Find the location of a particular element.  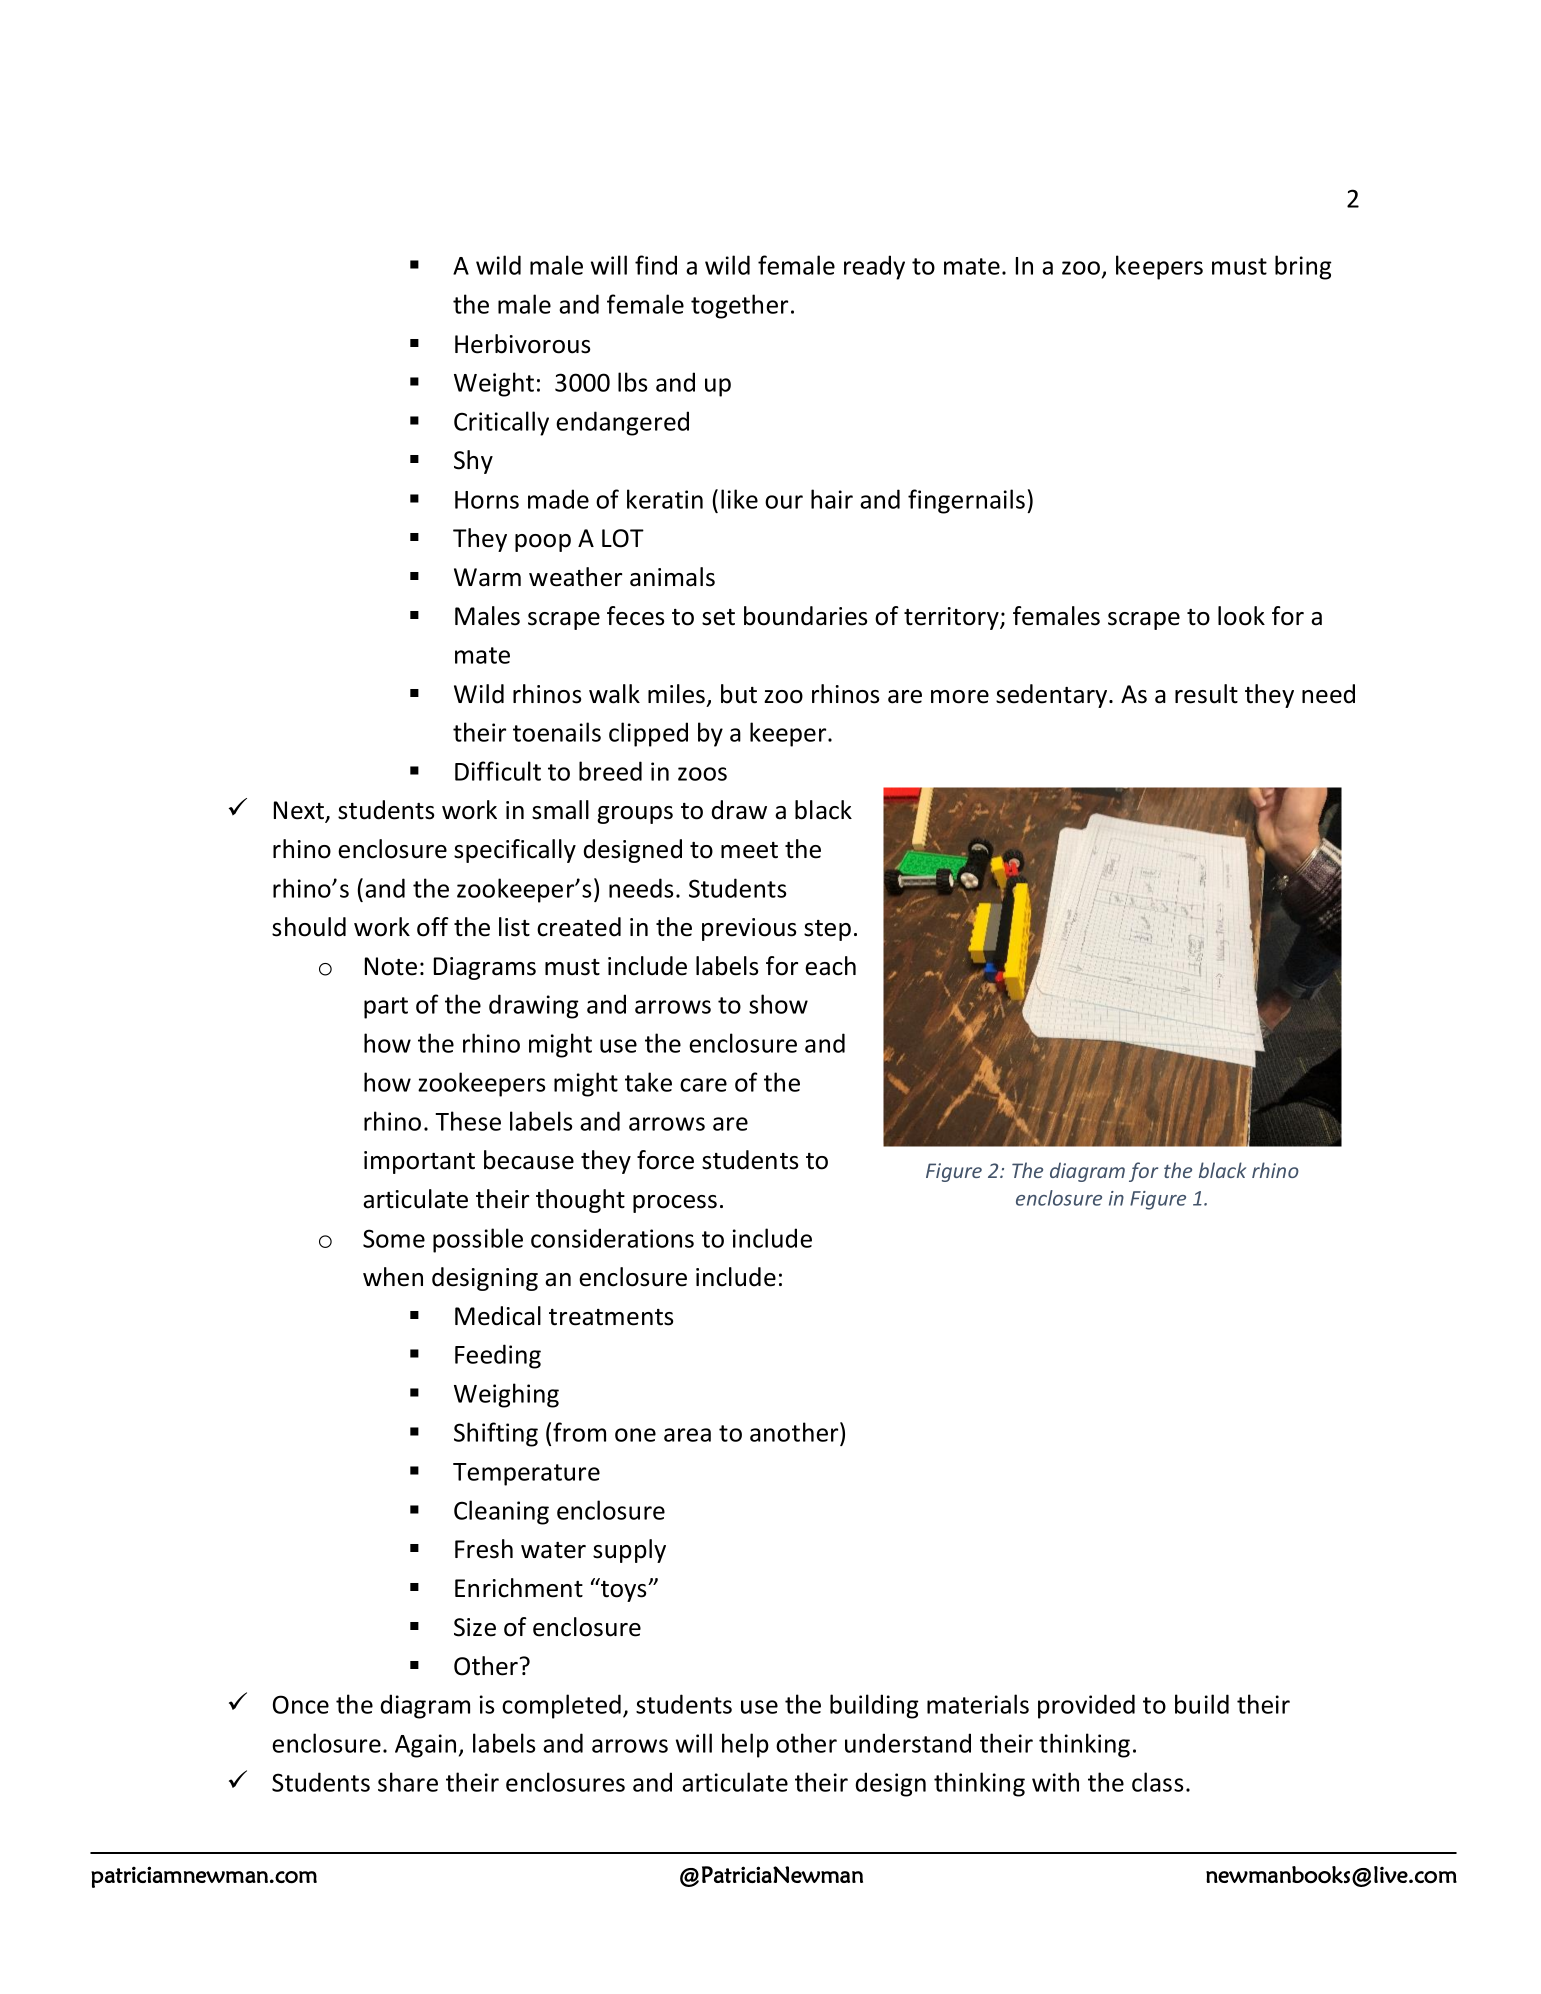

Difficult is located at coordinates (498, 771).
